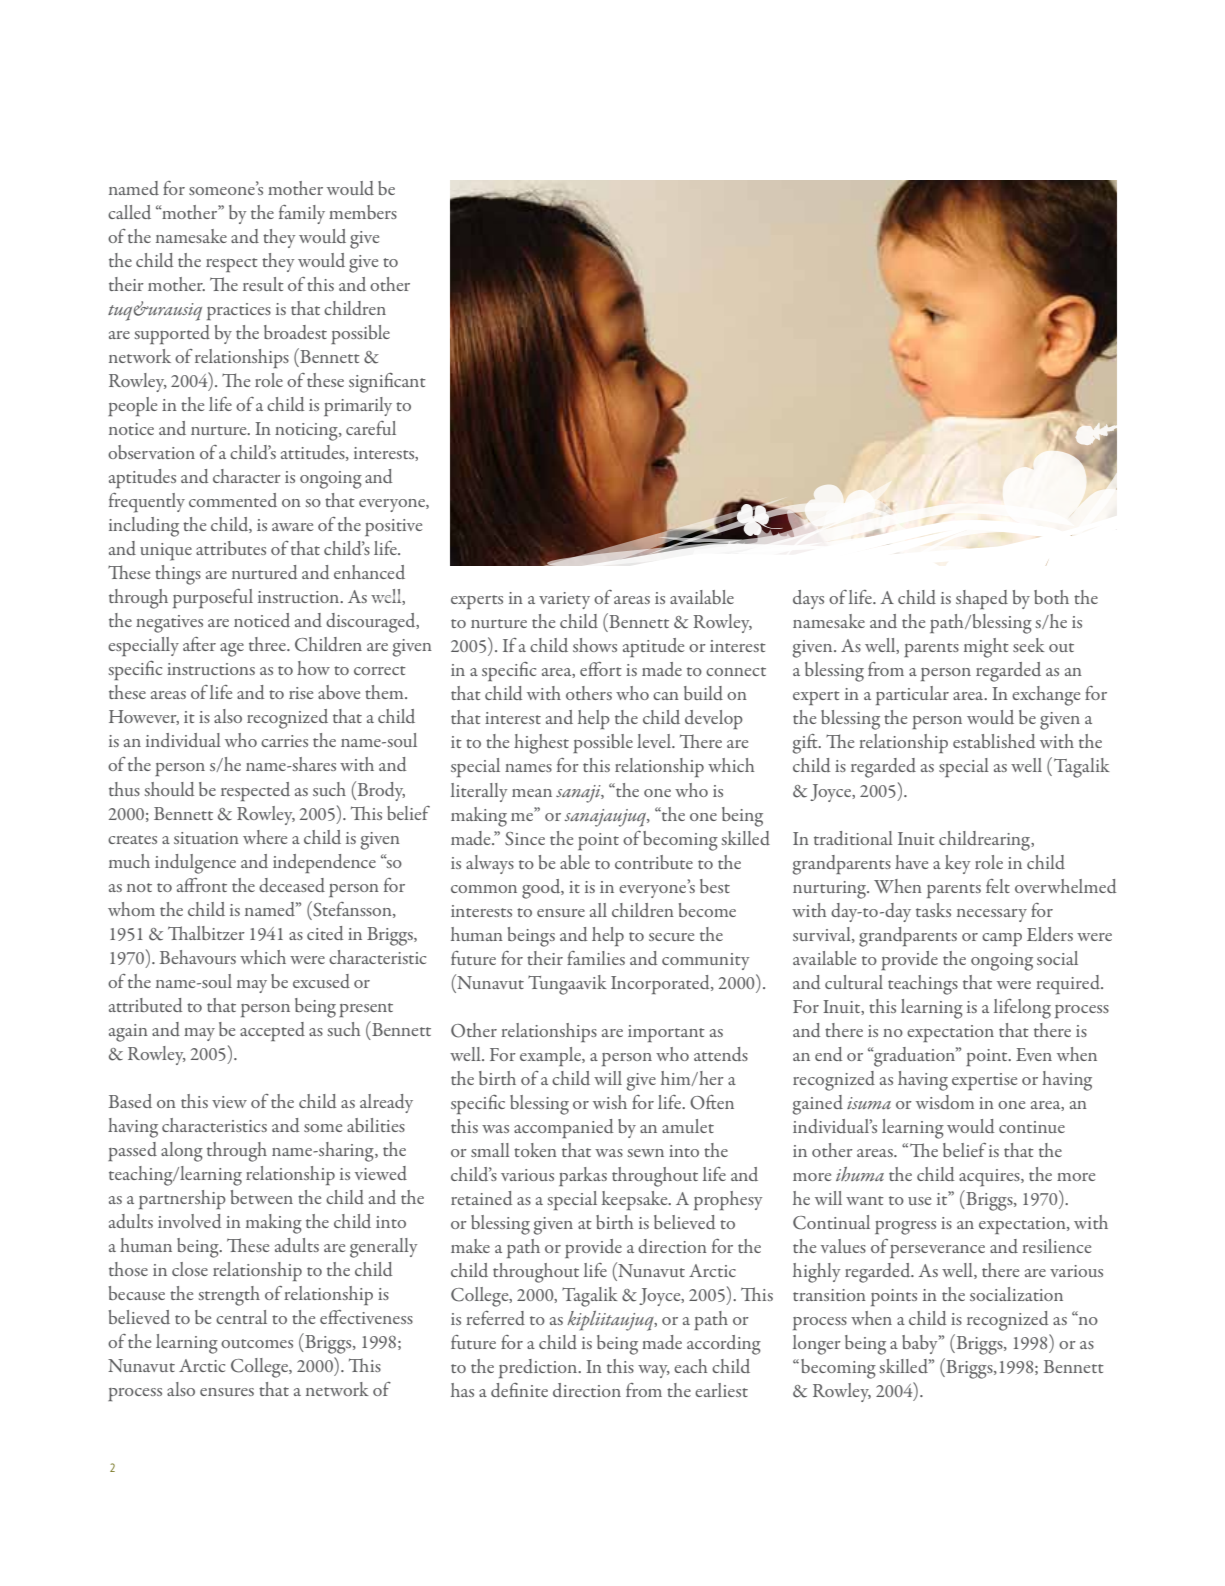  What do you see at coordinates (532, 793) in the image?
I see `mean` at bounding box center [532, 793].
